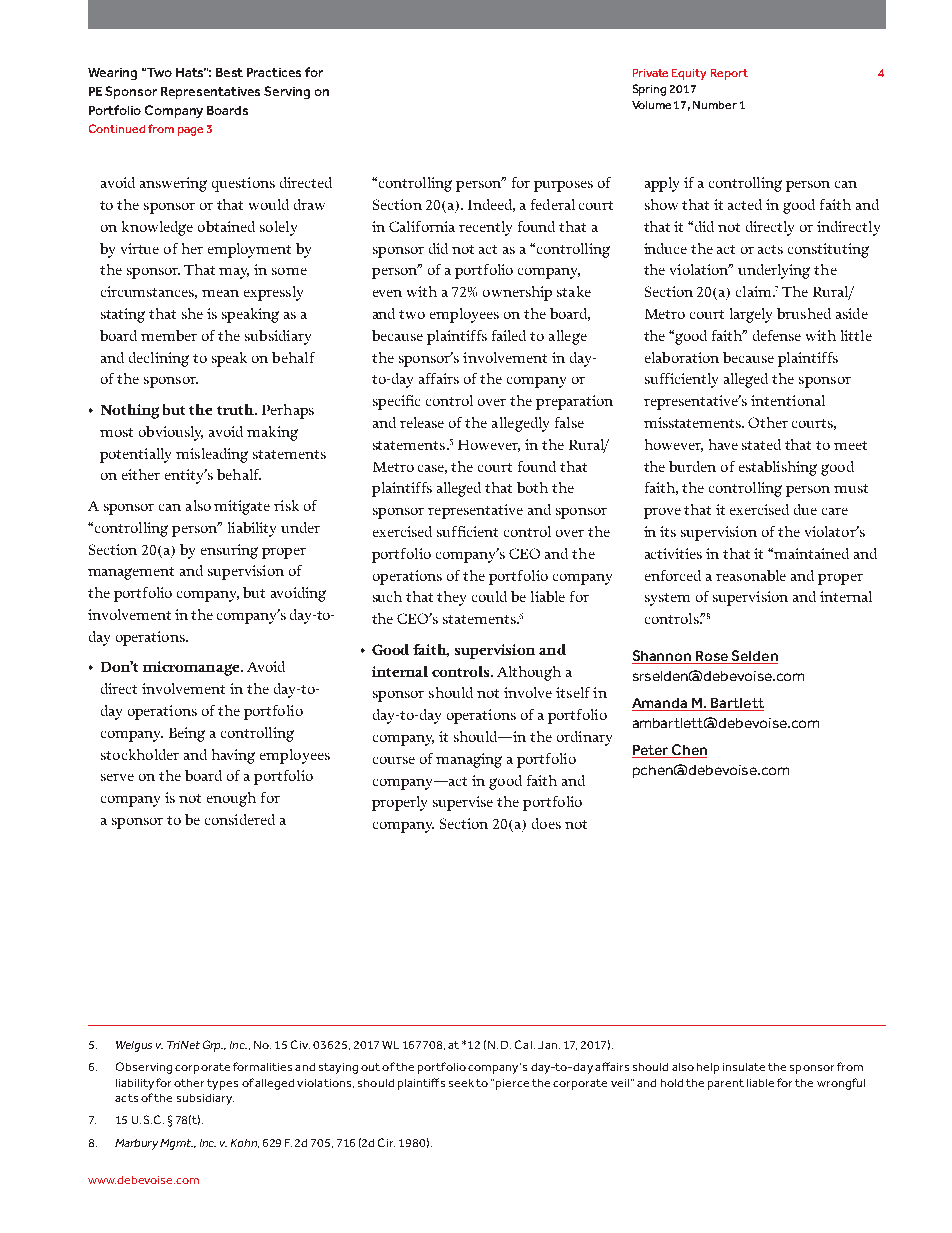  Describe the element at coordinates (222, 1084) in the screenshot. I see `types` at that location.
